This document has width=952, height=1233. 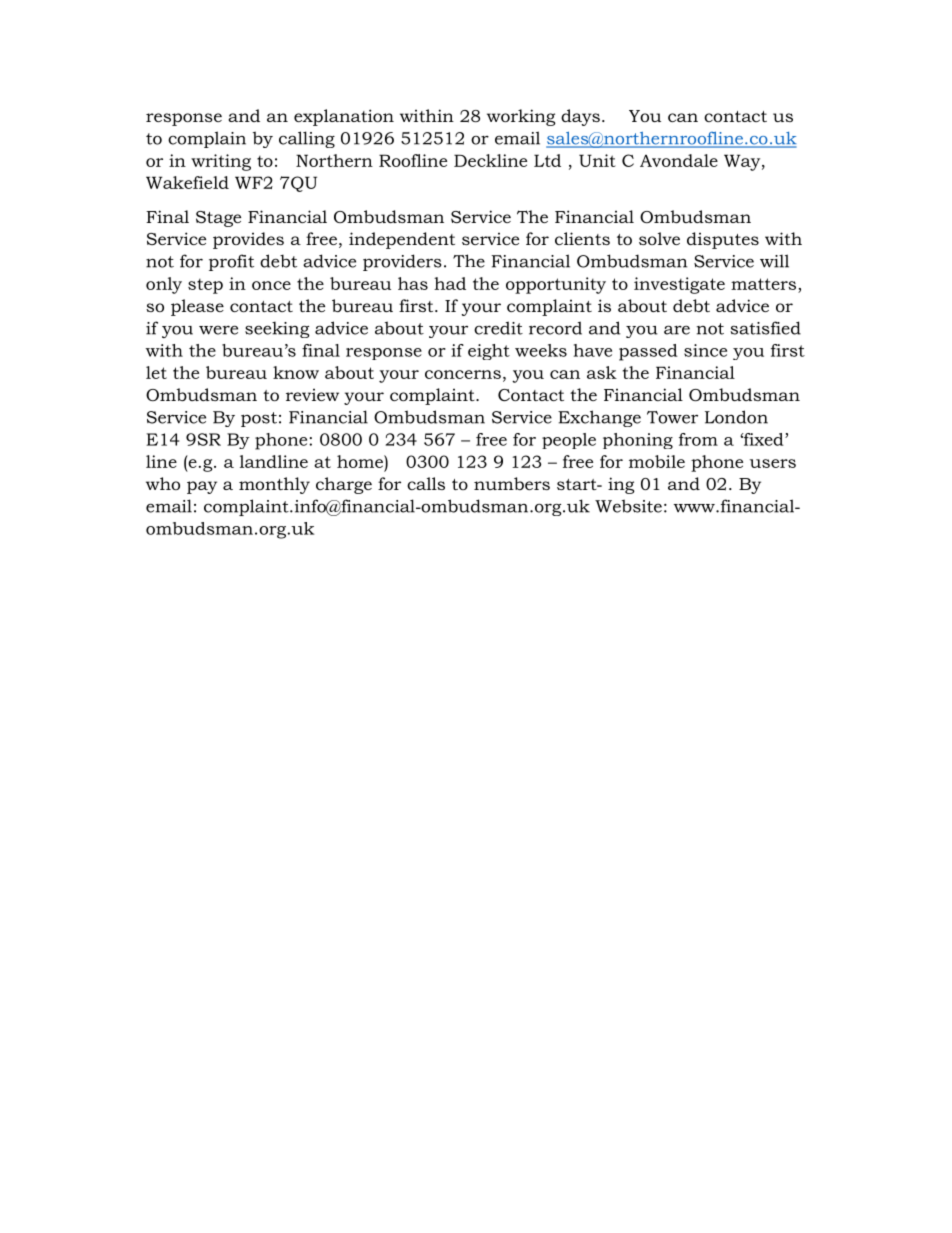 I want to click on Avondale, so click(x=679, y=160).
